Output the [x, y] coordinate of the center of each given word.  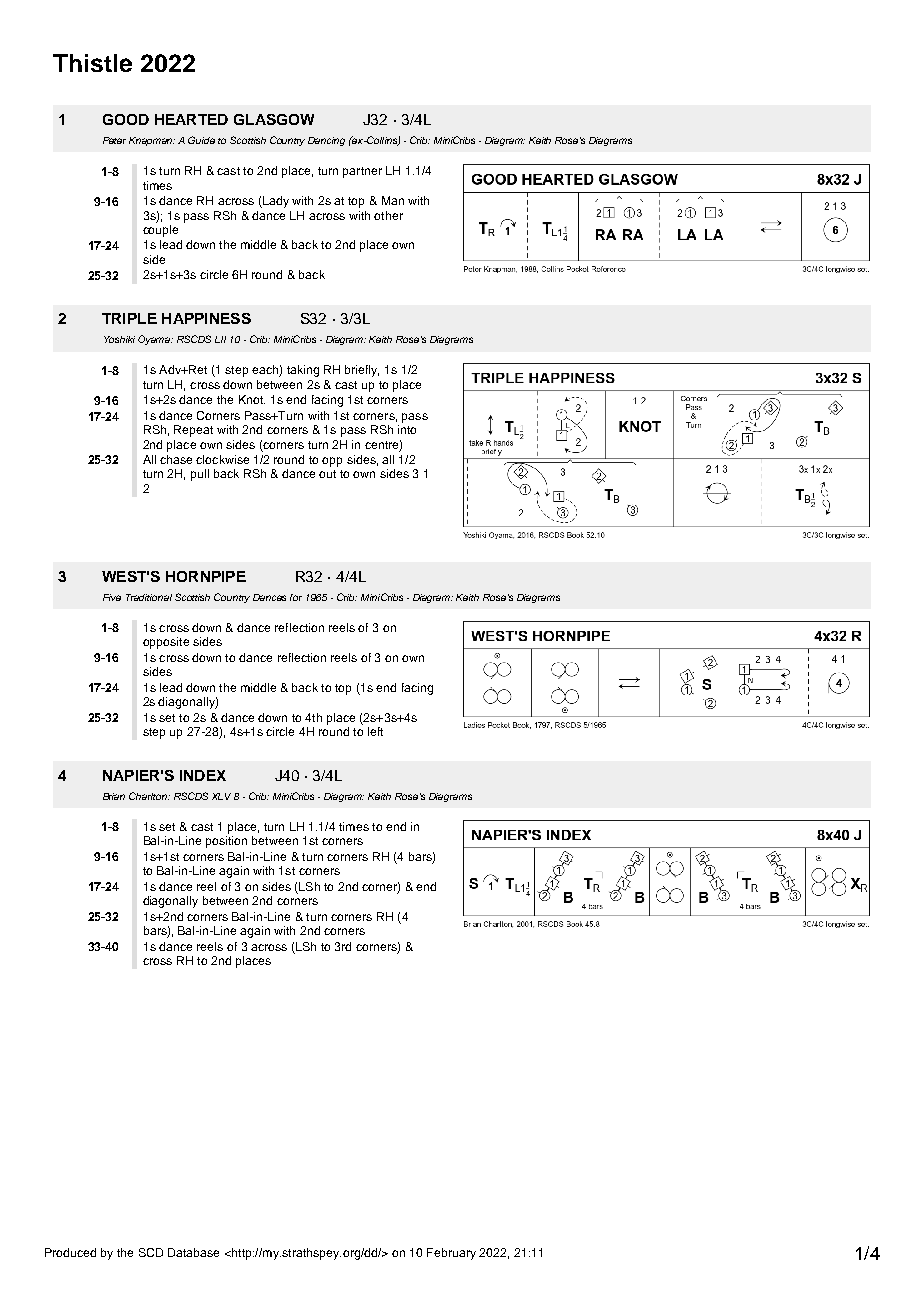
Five [112, 597]
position [226, 842]
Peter [114, 140]
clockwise [222, 459]
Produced [70, 1252]
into [407, 429]
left [375, 731]
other [388, 215]
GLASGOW [274, 119]
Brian [114, 796]
